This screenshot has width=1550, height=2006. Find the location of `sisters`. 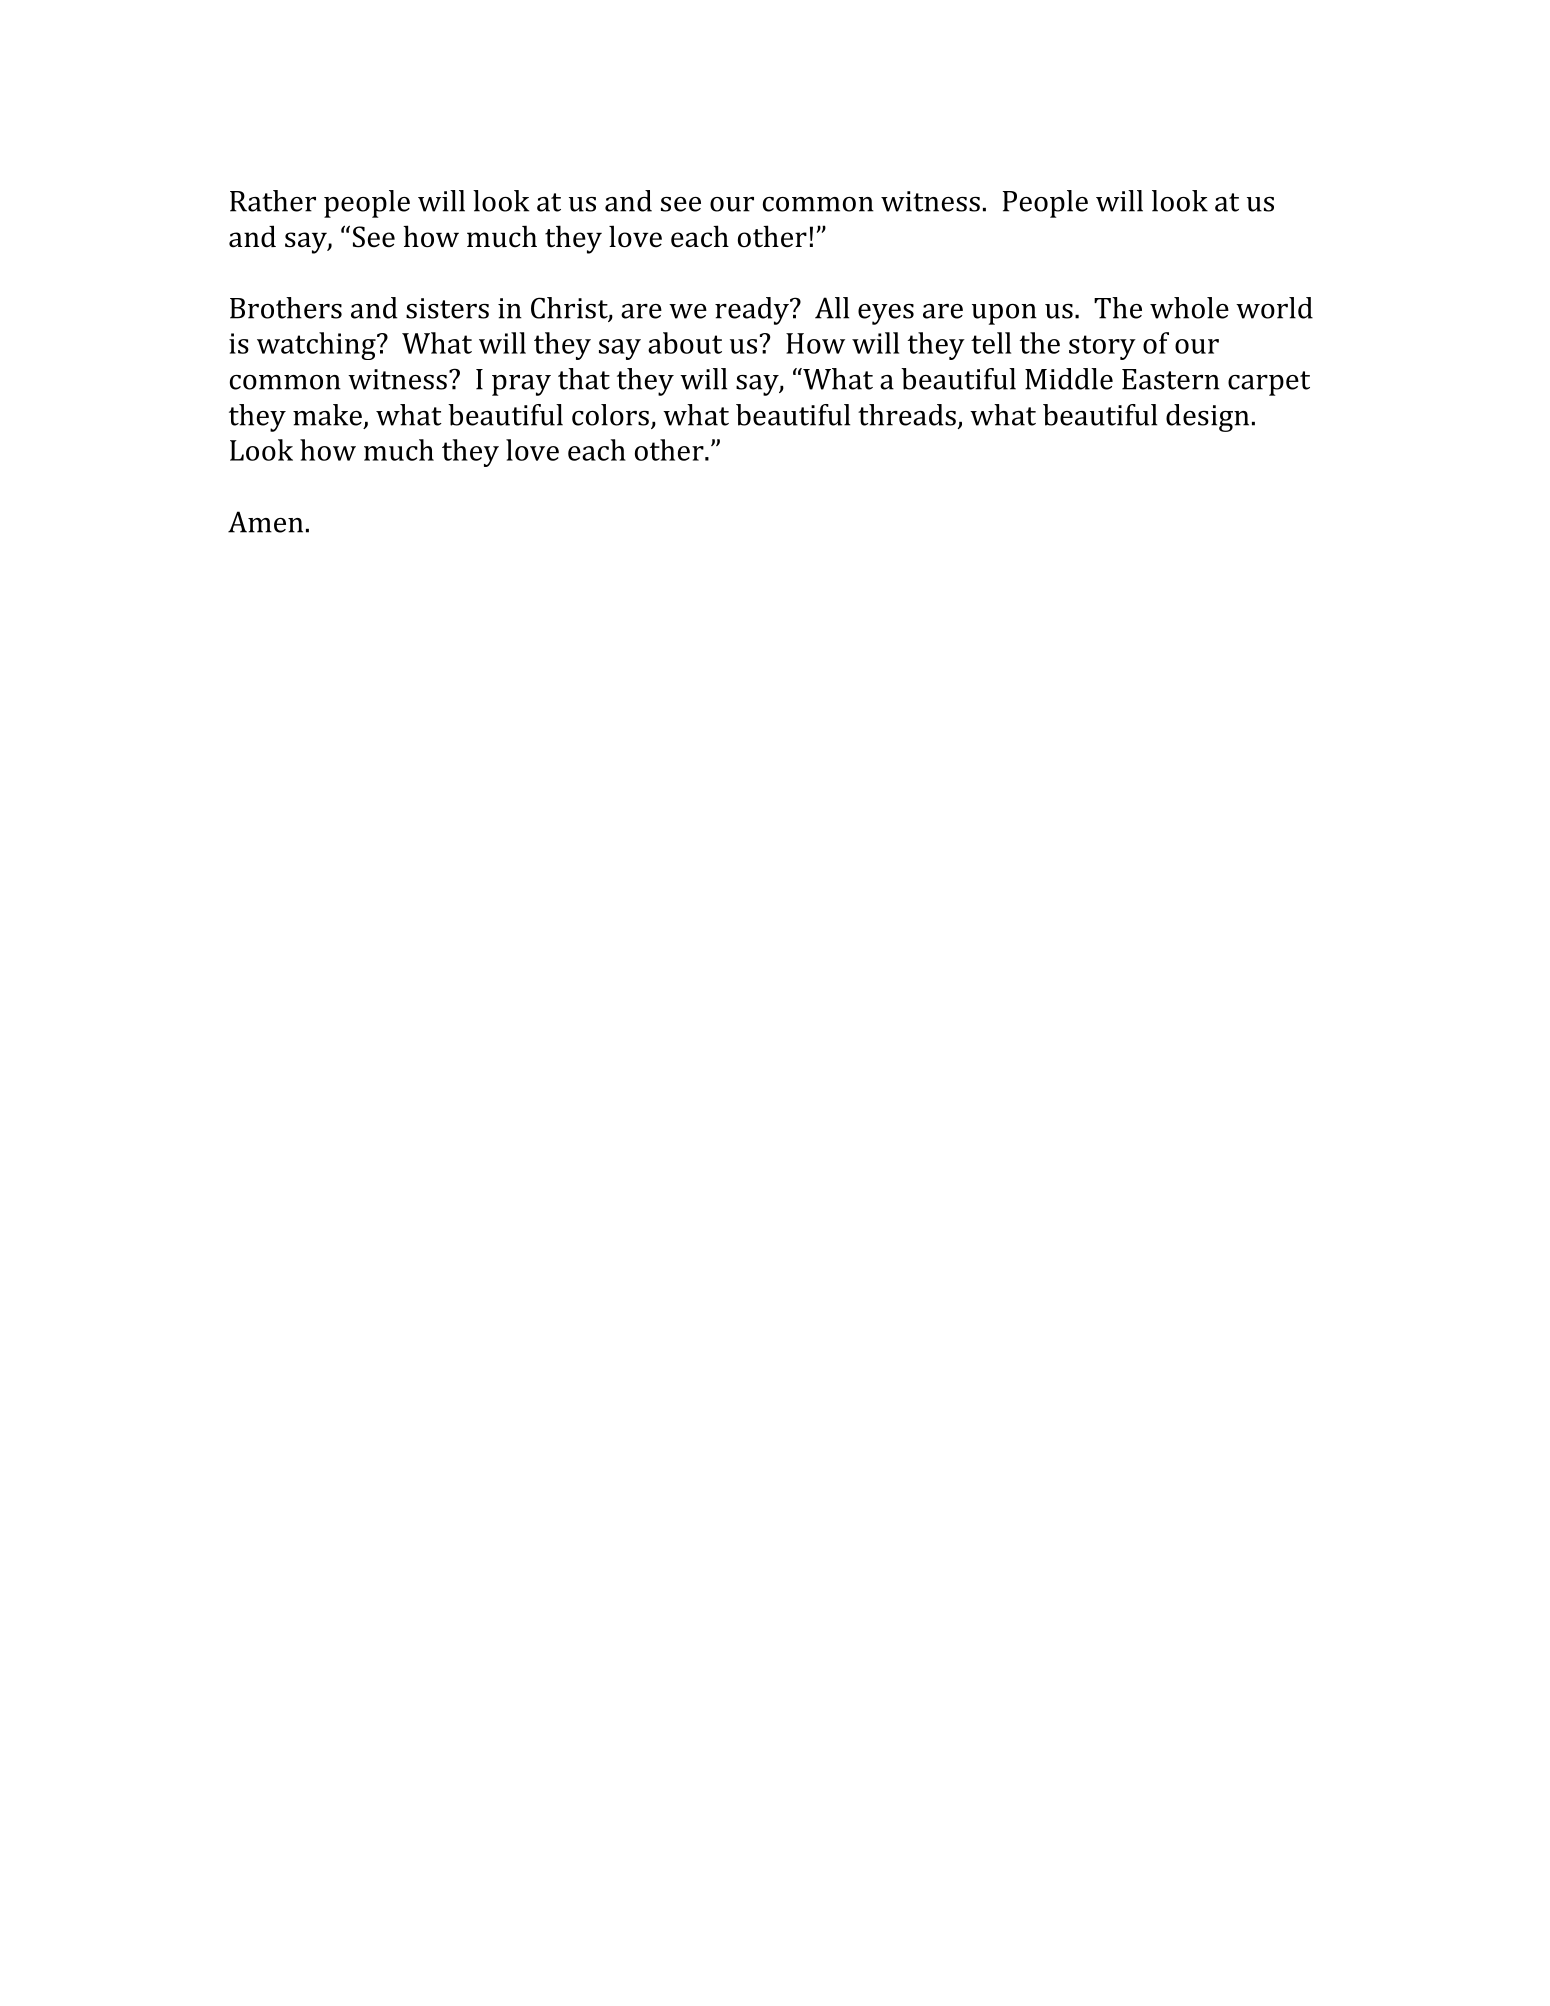

sisters is located at coordinates (447, 308).
